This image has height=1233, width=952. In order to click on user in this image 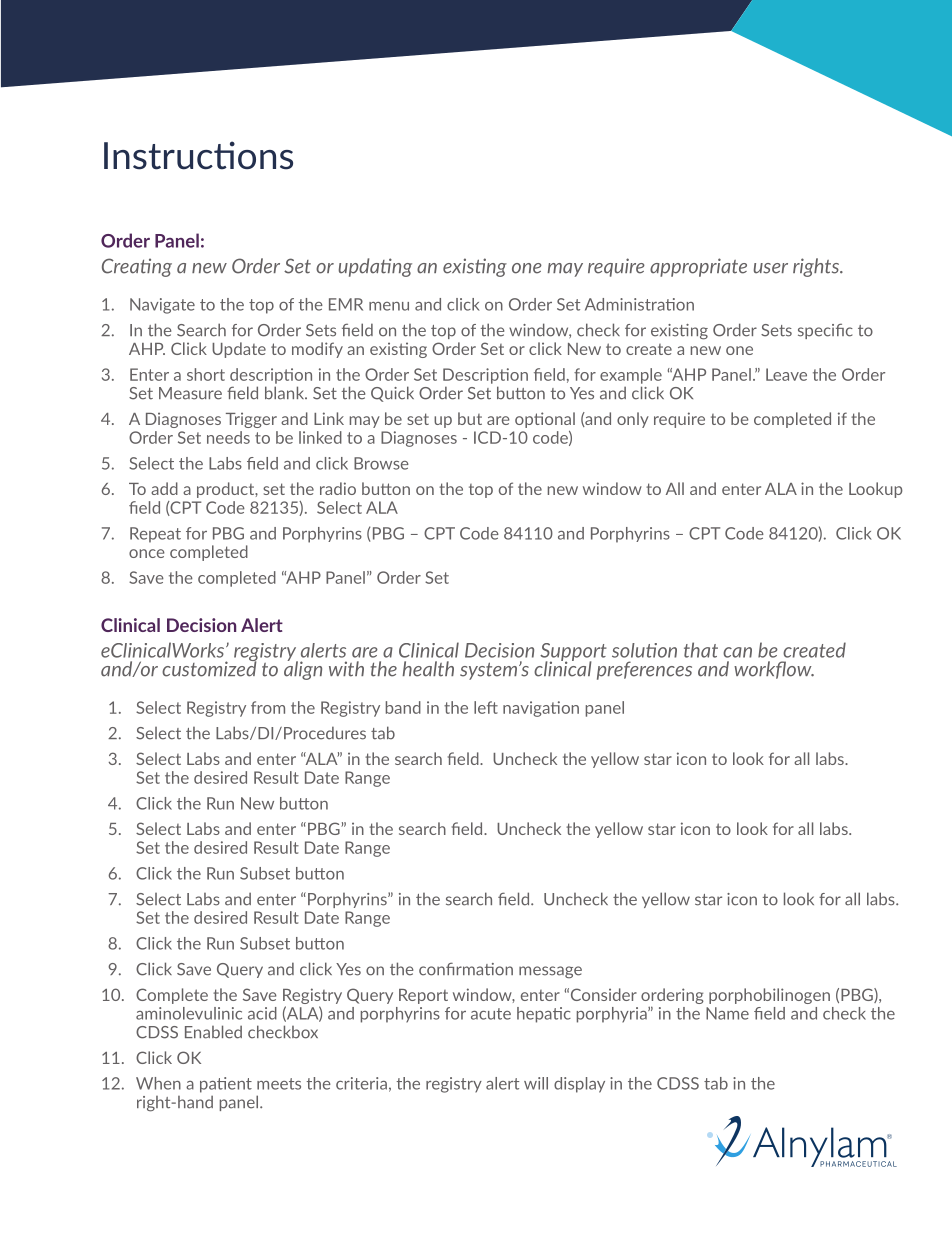, I will do `click(771, 268)`.
